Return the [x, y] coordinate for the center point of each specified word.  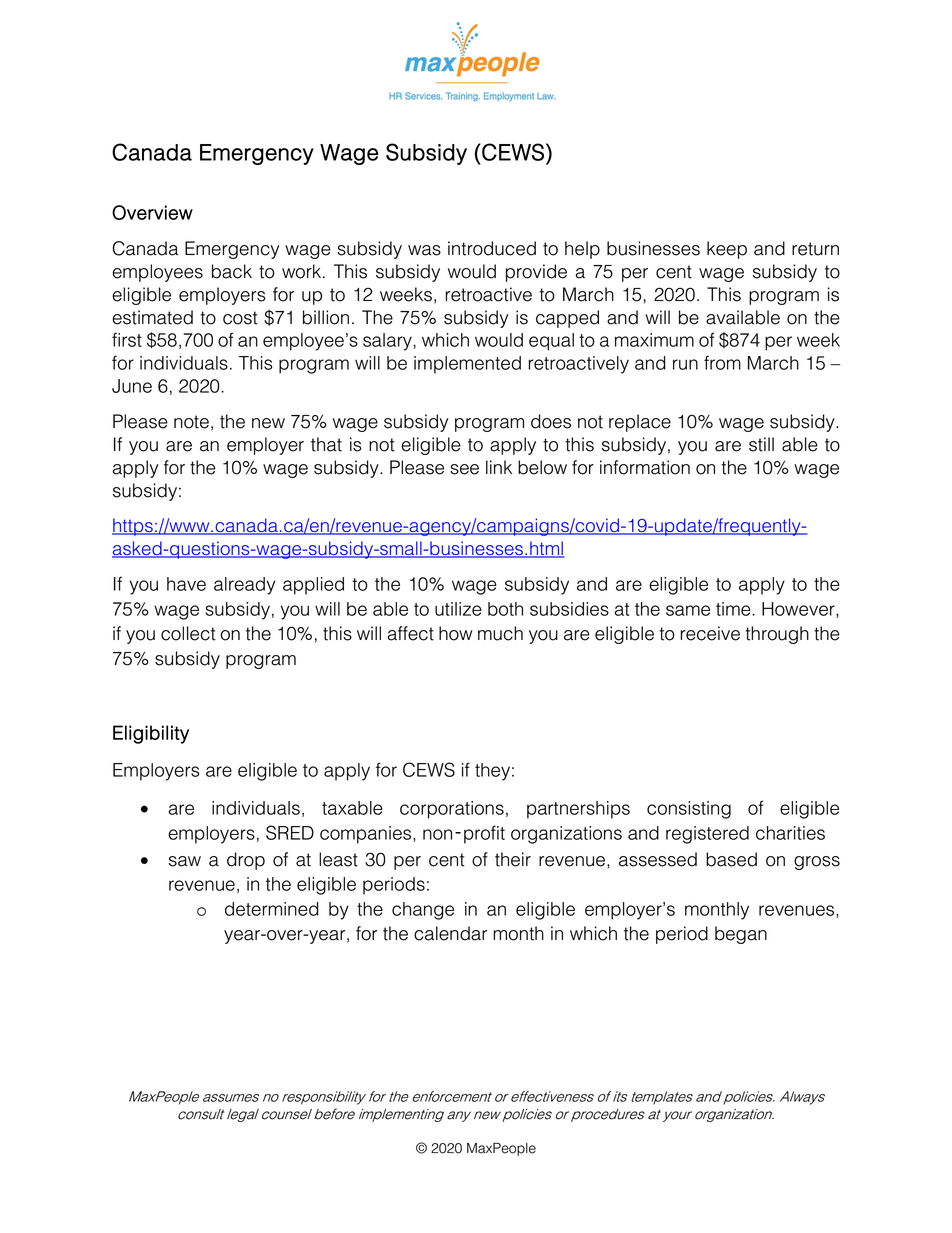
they [492, 772]
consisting [689, 810]
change [423, 911]
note [191, 422]
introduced [492, 248]
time [733, 609]
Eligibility [151, 734]
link [499, 467]
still [761, 444]
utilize [458, 609]
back [232, 271]
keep [727, 250]
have [186, 584]
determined [272, 909]
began [741, 935]
